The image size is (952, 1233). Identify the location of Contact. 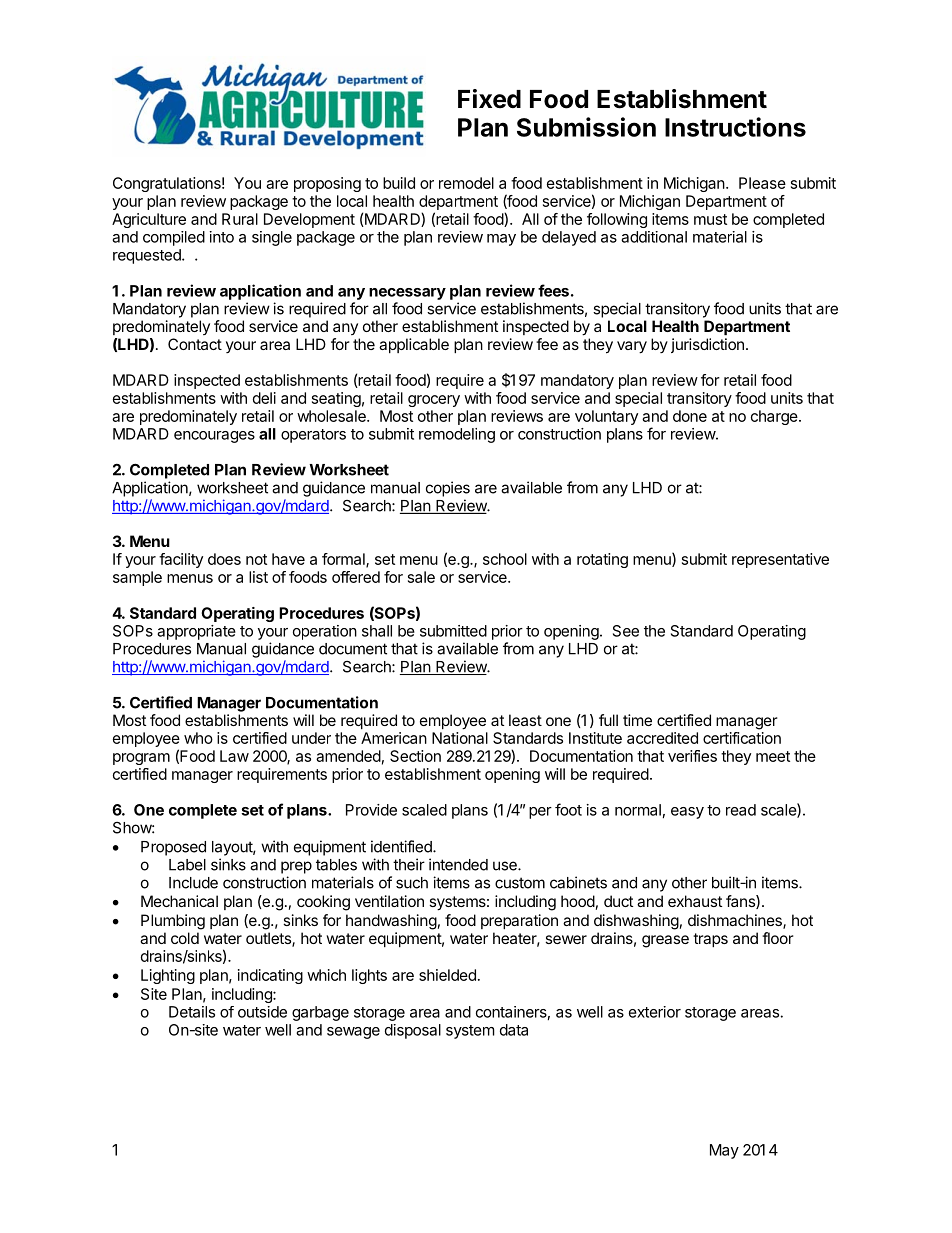
(195, 344).
